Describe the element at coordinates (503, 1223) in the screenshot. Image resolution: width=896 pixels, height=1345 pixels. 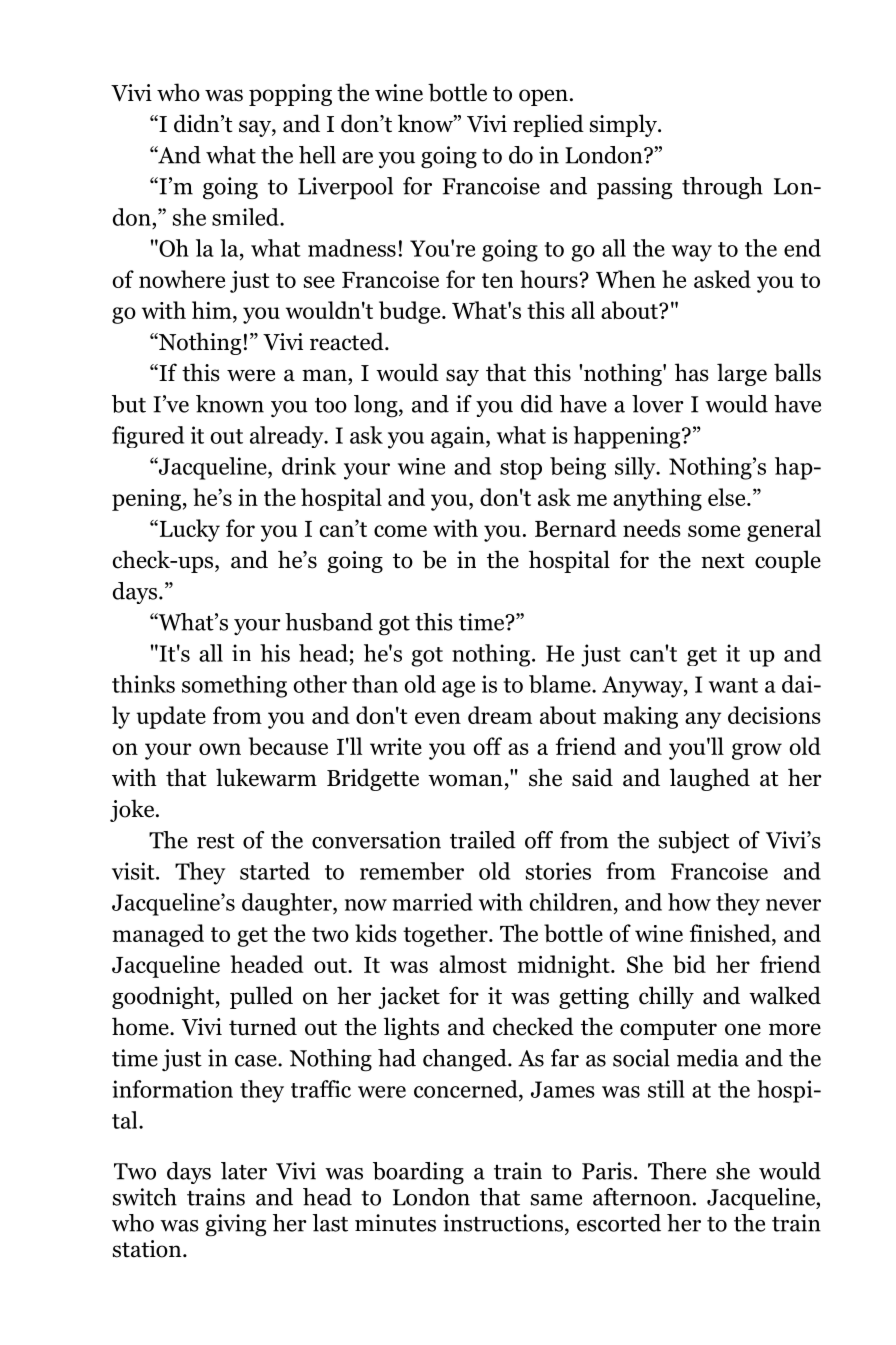
I see `instructions` at that location.
